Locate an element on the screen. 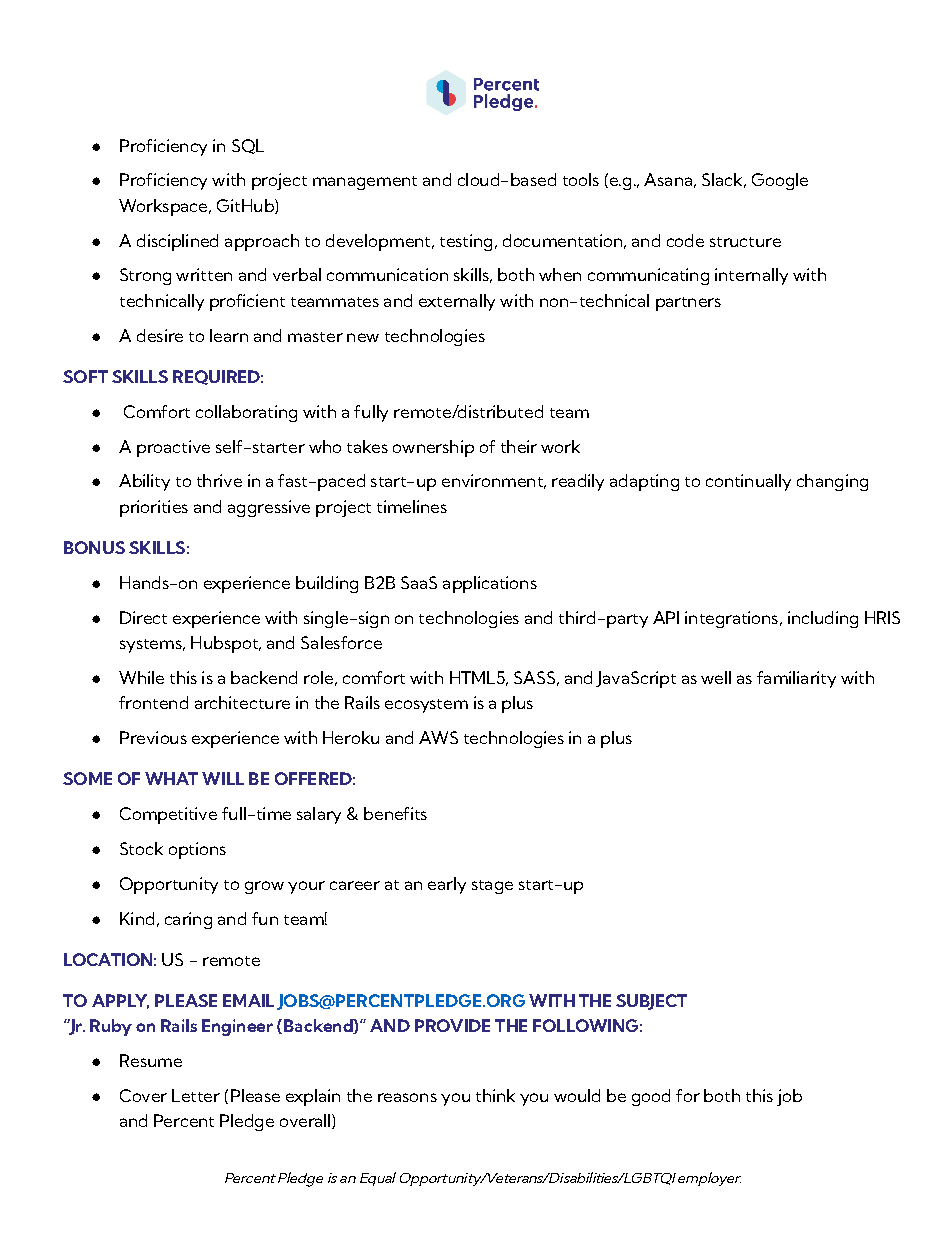  continually is located at coordinates (748, 482).
